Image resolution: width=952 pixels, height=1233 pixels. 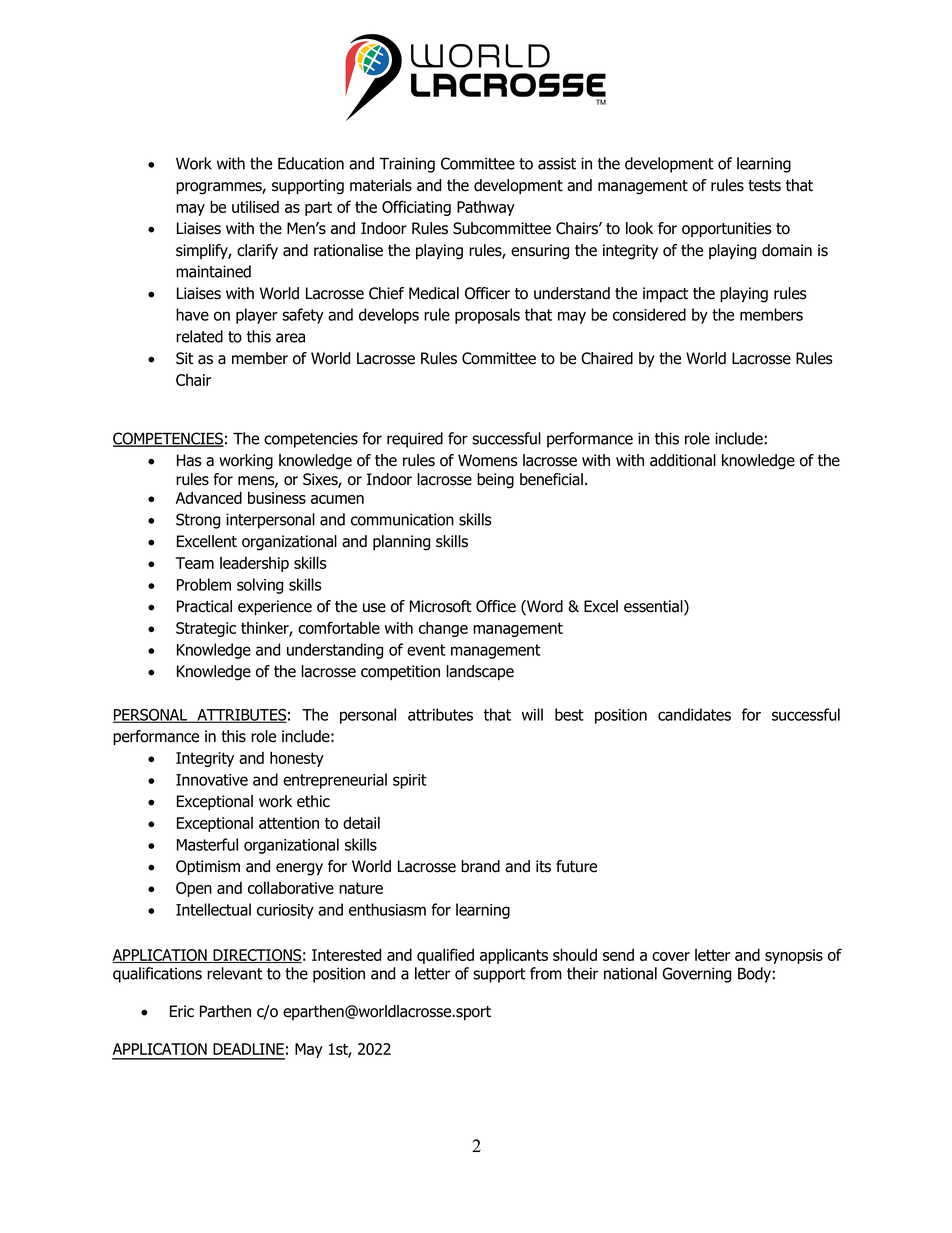 What do you see at coordinates (486, 208) in the screenshot?
I see `Pathway` at bounding box center [486, 208].
